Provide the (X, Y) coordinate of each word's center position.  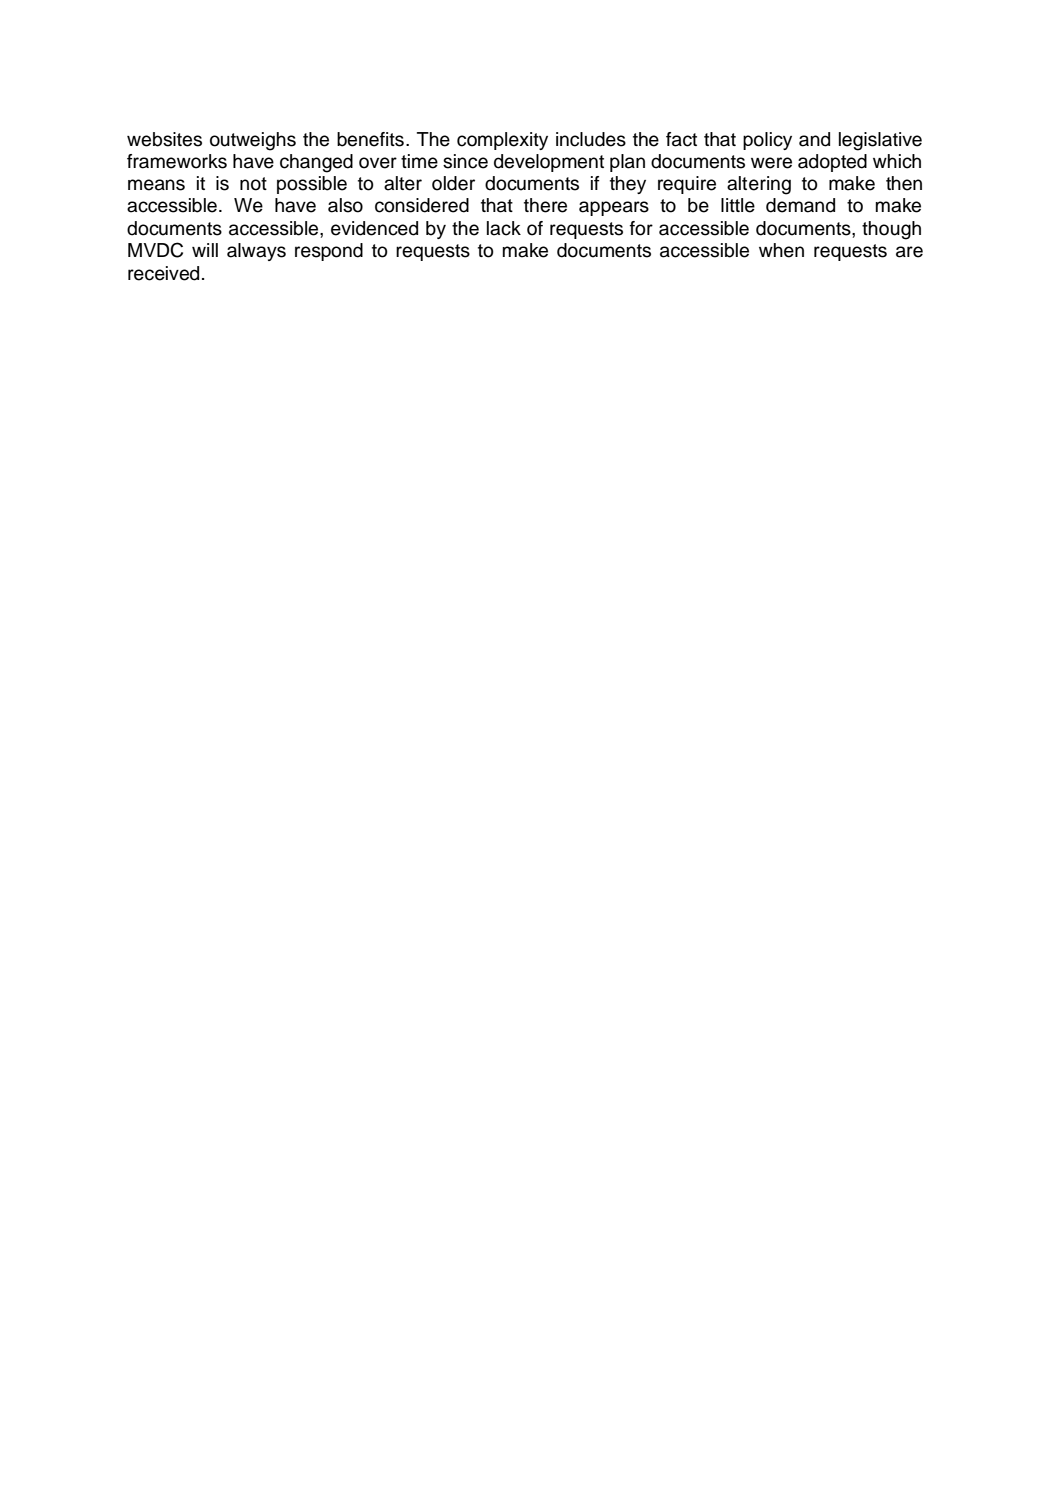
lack (504, 228)
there (545, 205)
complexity (502, 141)
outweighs (253, 141)
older (453, 183)
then (904, 183)
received (163, 273)
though (891, 230)
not (253, 184)
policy (767, 141)
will (205, 250)
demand (800, 205)
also (345, 205)
